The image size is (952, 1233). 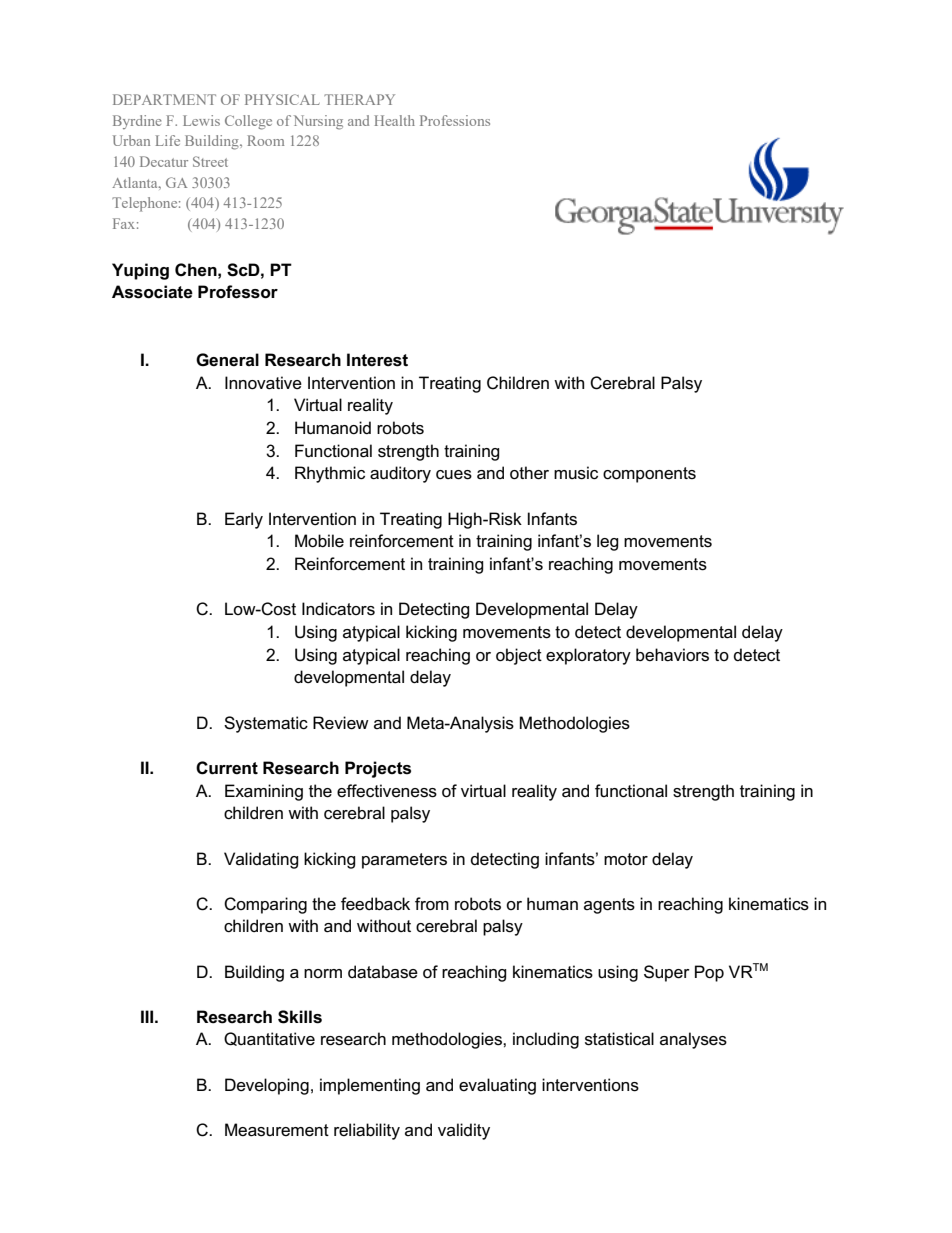 What do you see at coordinates (267, 1086) in the screenshot?
I see `Developing` at bounding box center [267, 1086].
